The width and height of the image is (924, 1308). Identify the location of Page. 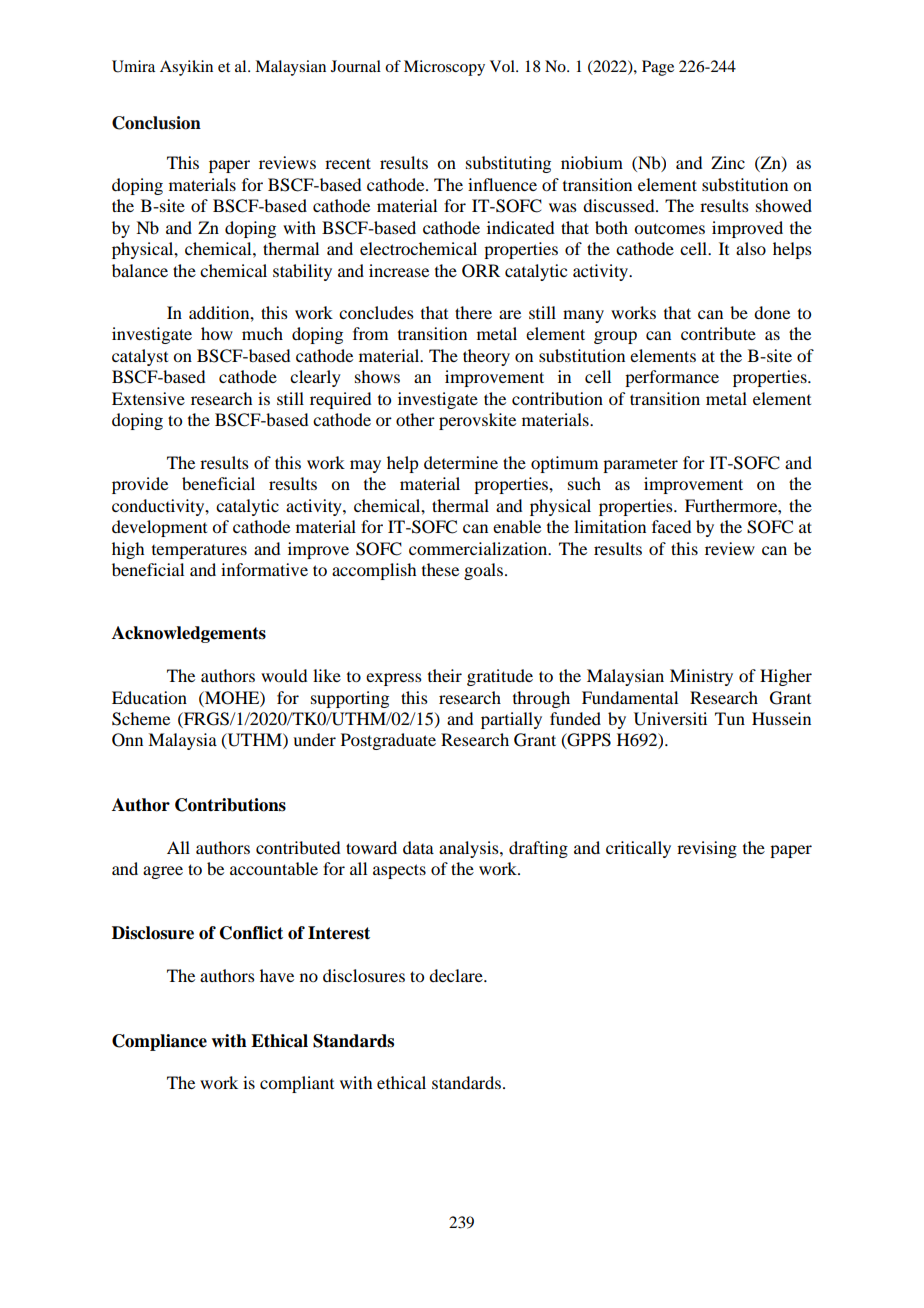
(658, 68).
